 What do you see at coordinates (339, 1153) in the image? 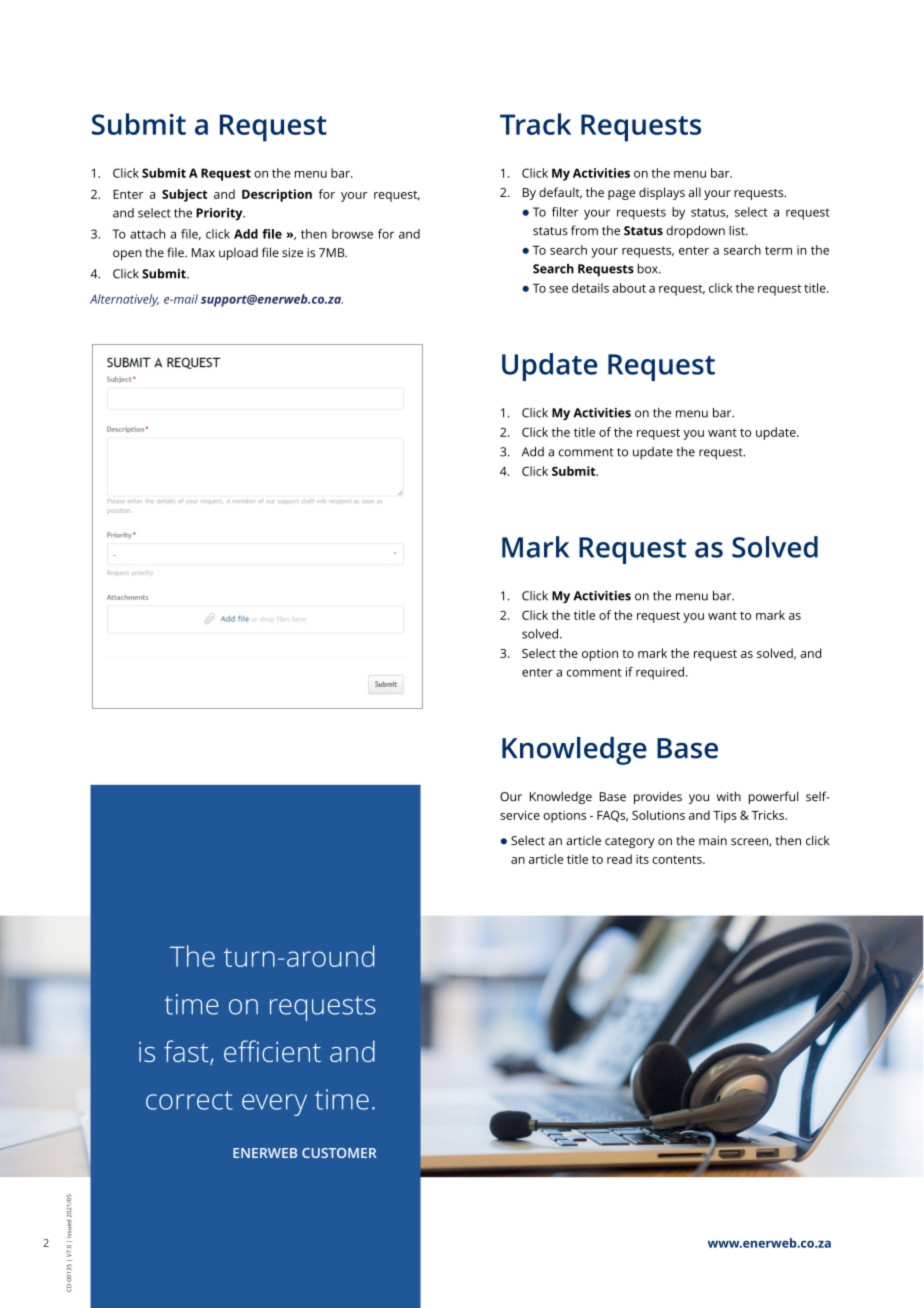
I see `CUSTOMER` at bounding box center [339, 1153].
